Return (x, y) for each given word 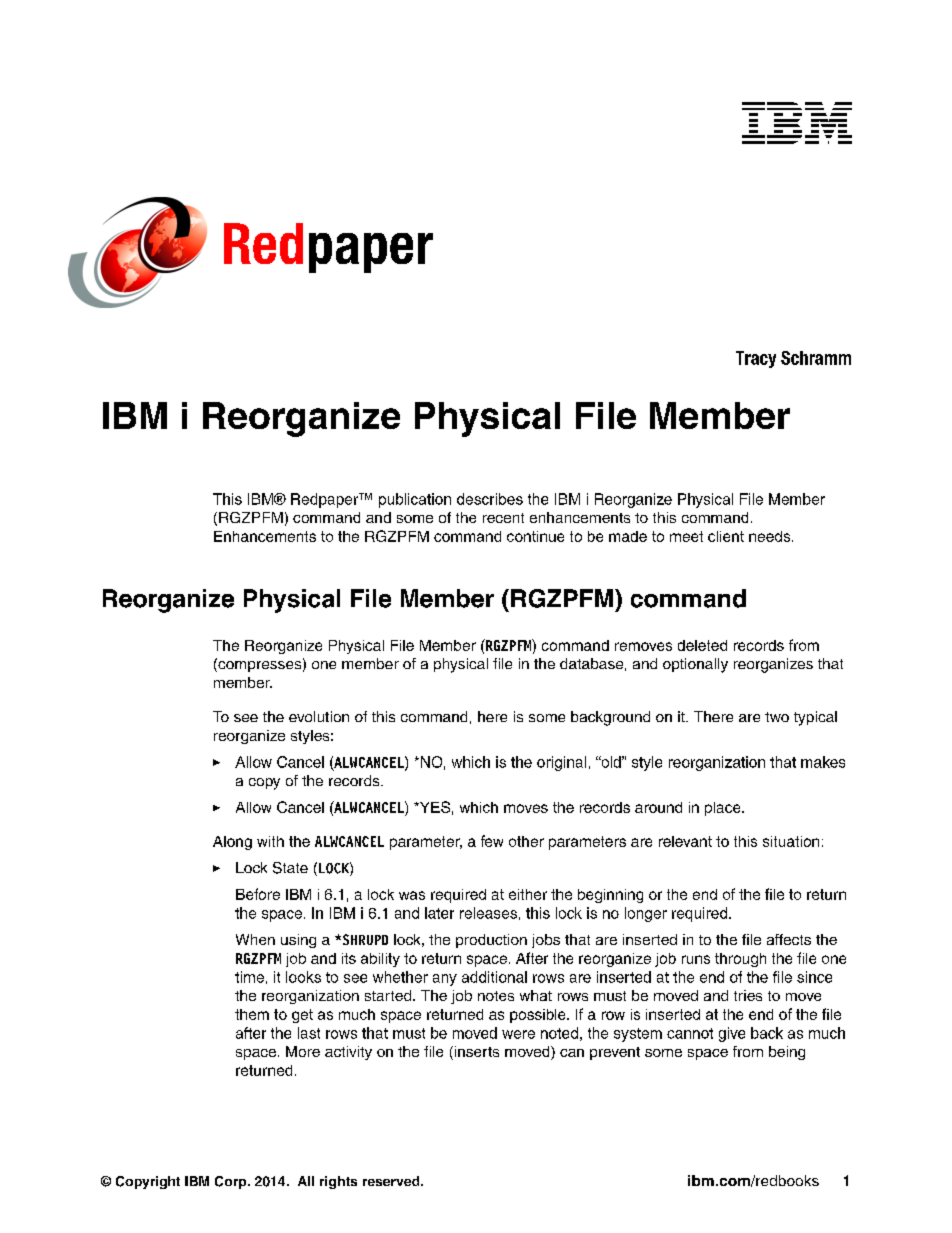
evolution (319, 716)
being (787, 1053)
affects (789, 939)
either (528, 894)
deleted (702, 645)
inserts (475, 1053)
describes (490, 499)
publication (415, 500)
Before (258, 894)
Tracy (756, 359)
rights (338, 1182)
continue (535, 536)
